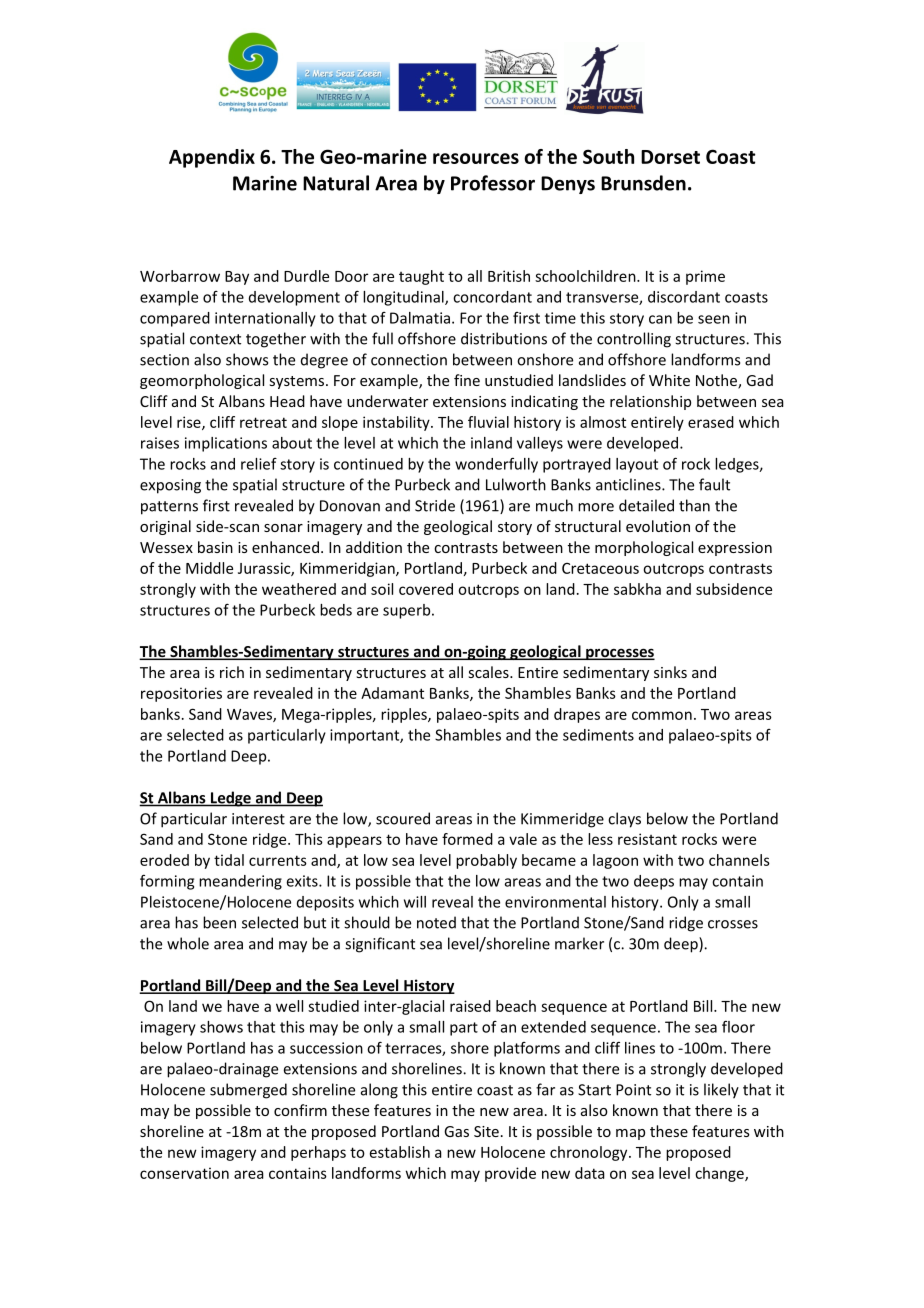  Describe the element at coordinates (184, 1173) in the screenshot. I see `conservation` at that location.
